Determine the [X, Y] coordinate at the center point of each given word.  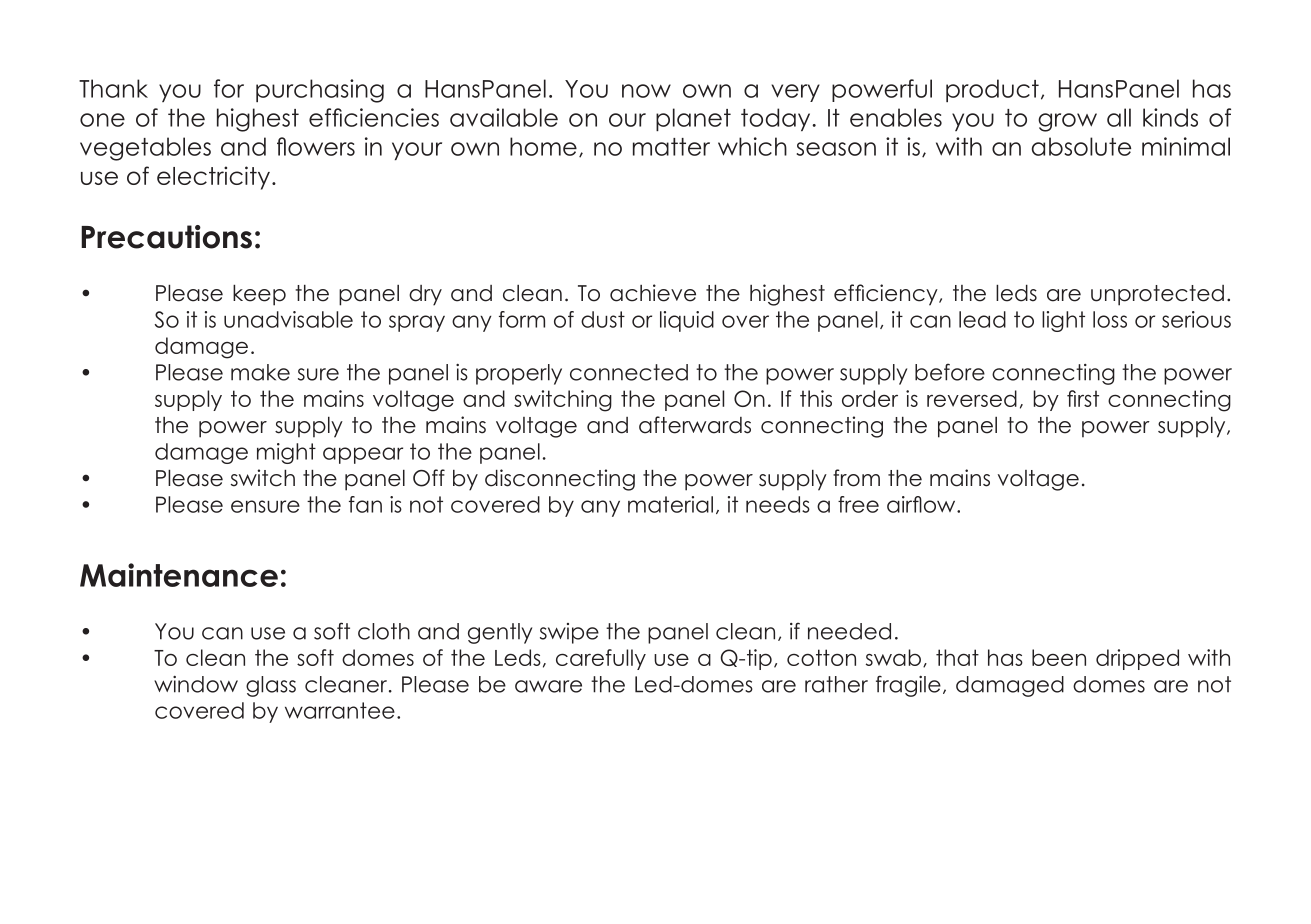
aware [548, 686]
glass [271, 686]
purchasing [320, 91]
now [646, 91]
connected [629, 372]
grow [1067, 122]
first [1083, 398]
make [260, 372]
